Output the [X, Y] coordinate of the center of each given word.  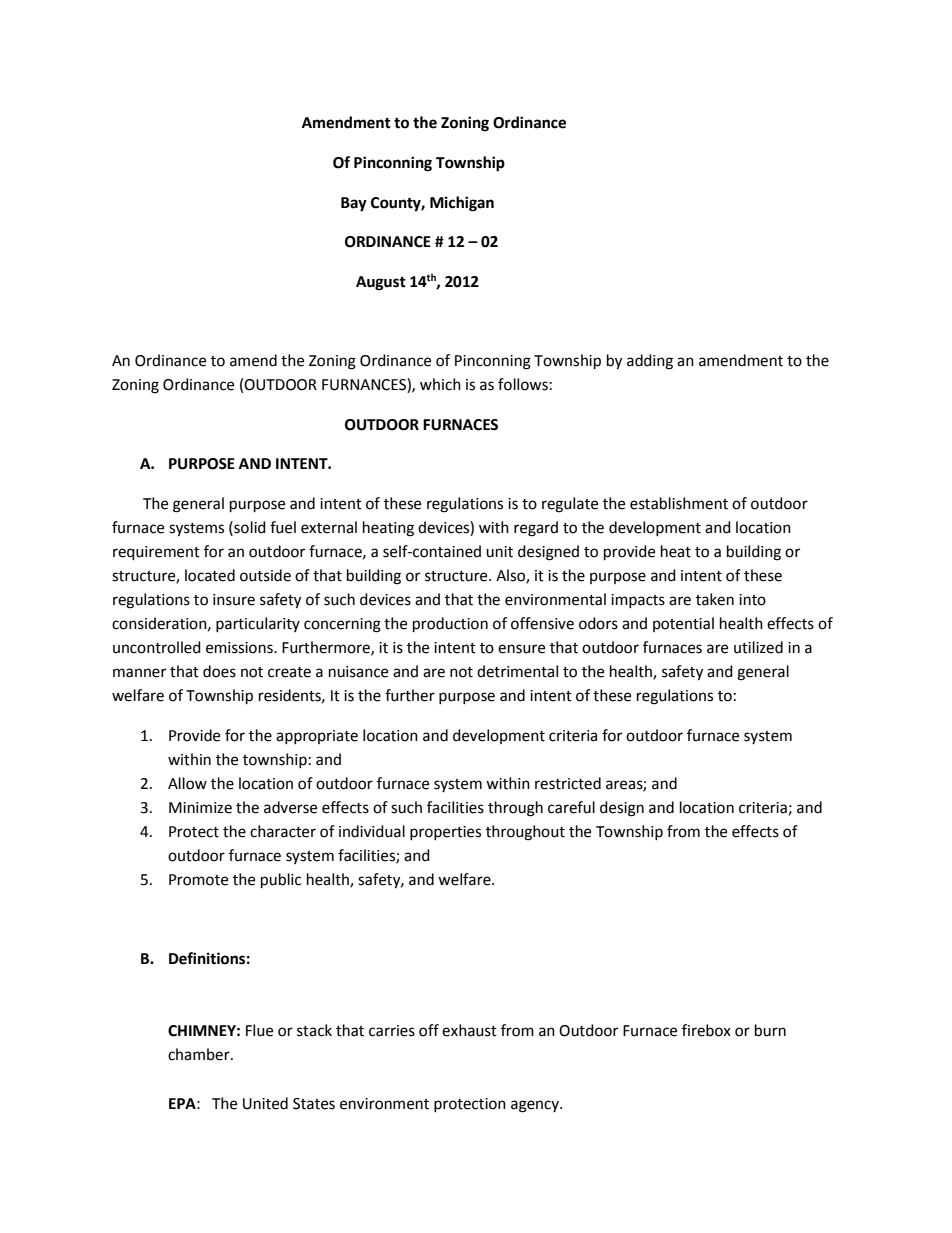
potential [683, 624]
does [219, 671]
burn [770, 1030]
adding [650, 362]
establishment [679, 503]
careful [571, 807]
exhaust [469, 1030]
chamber [200, 1054]
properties [445, 833]
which [440, 384]
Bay [354, 204]
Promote [198, 880]
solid [249, 527]
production [450, 625]
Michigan [462, 204]
